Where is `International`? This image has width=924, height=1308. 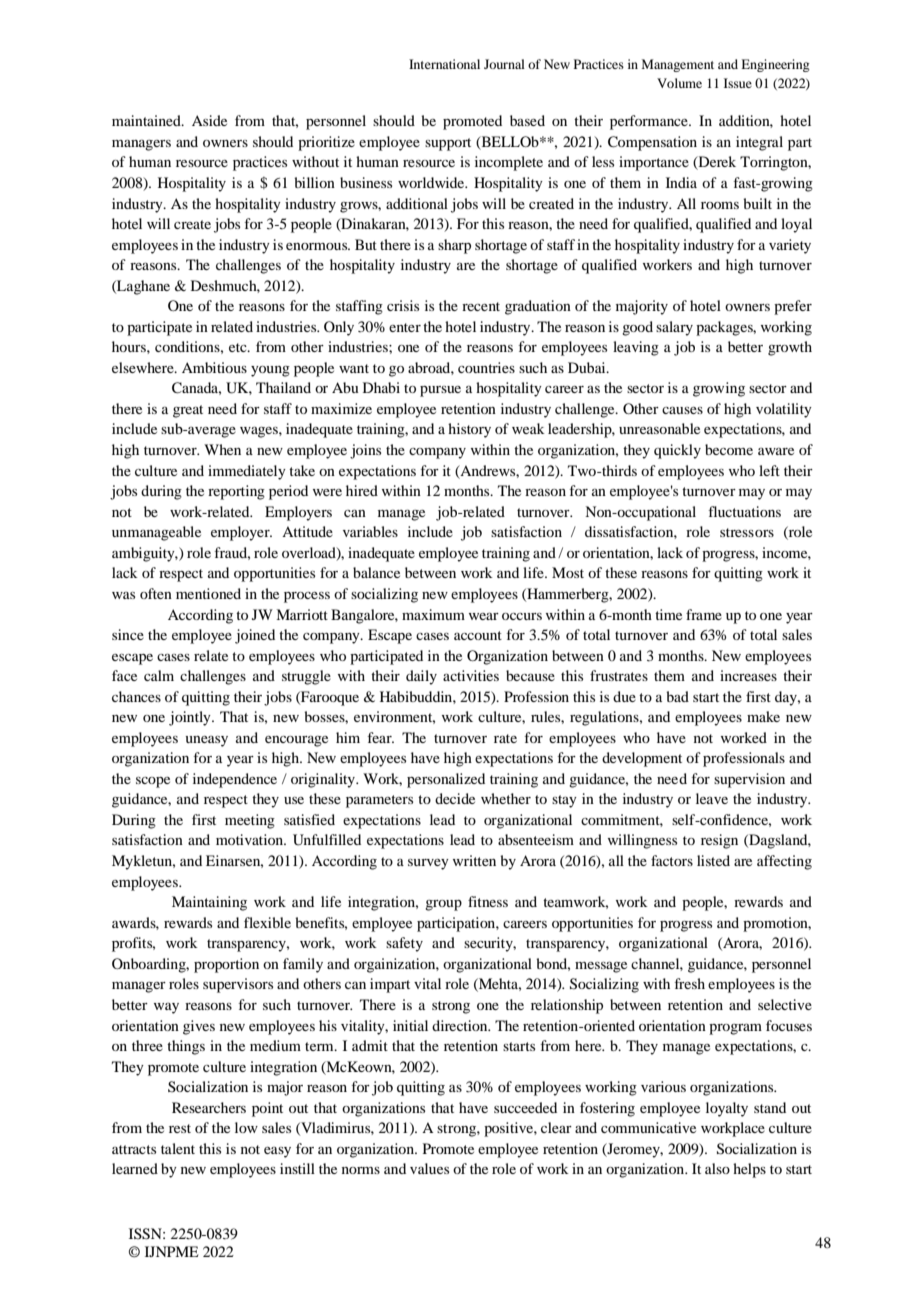
International is located at coordinates (444, 64).
